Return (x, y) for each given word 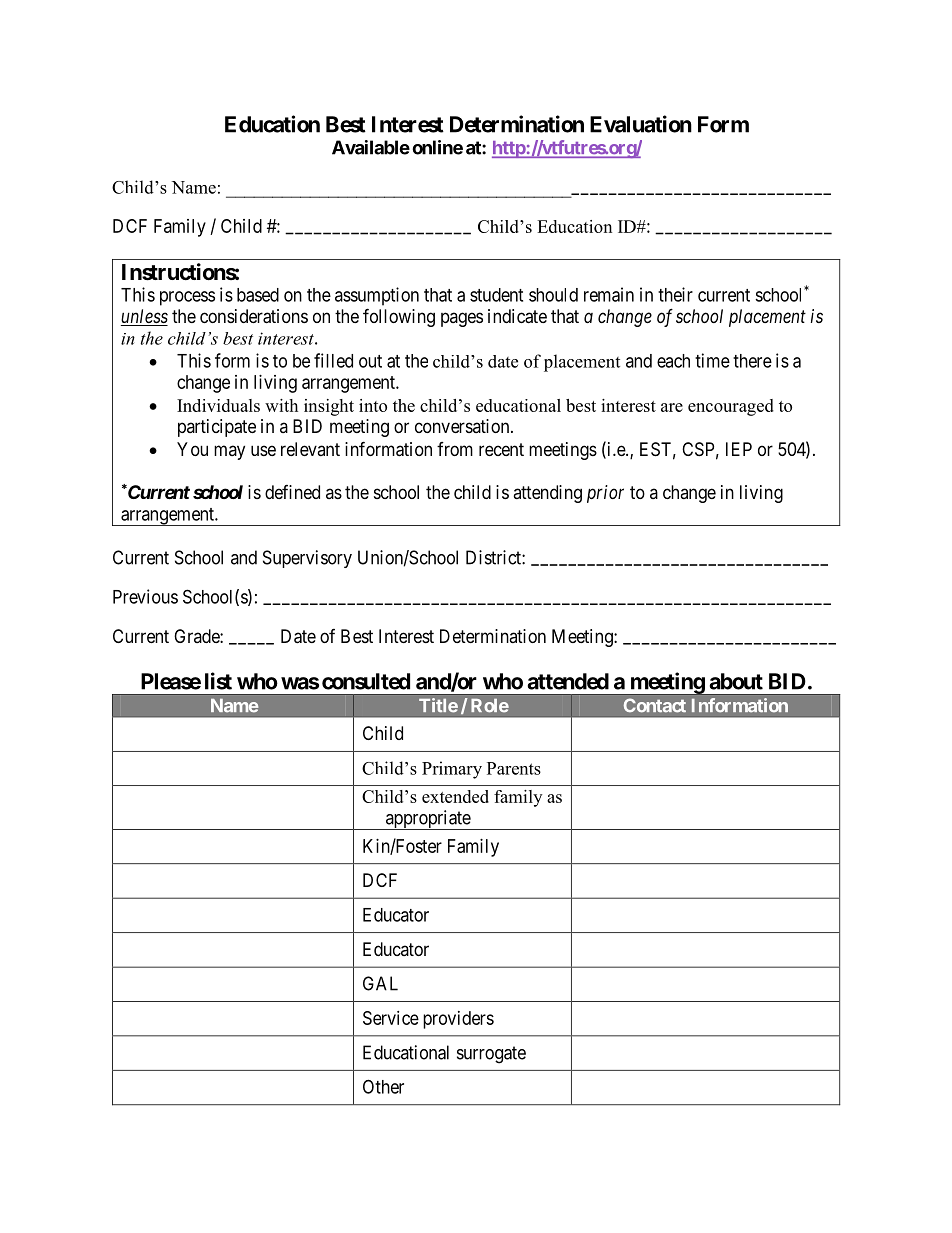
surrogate (491, 1055)
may (229, 452)
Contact (655, 705)
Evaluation (641, 124)
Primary (452, 770)
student (496, 295)
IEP (739, 449)
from (455, 449)
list (218, 681)
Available (371, 147)
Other (383, 1086)
